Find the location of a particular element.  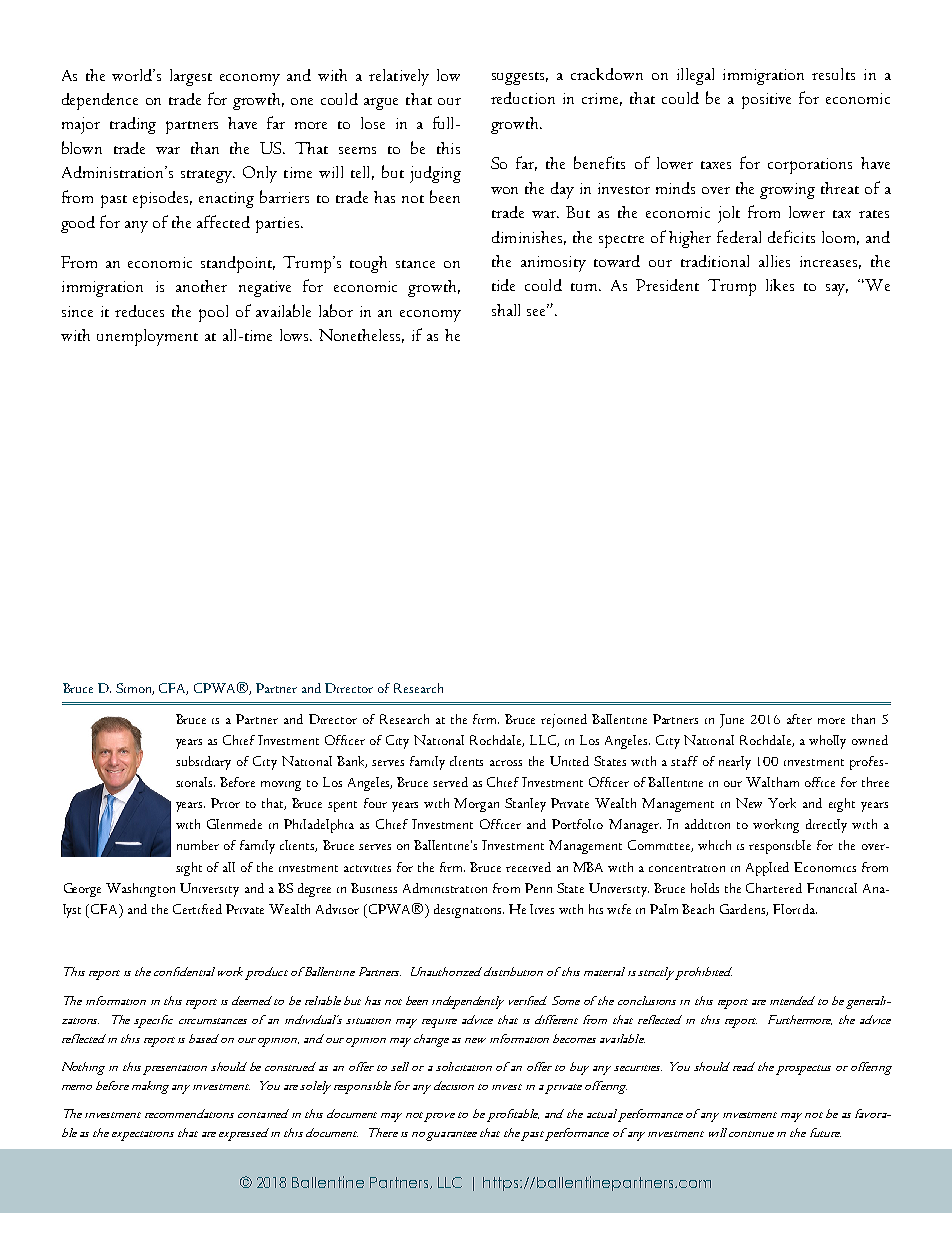

after is located at coordinates (799, 719).
